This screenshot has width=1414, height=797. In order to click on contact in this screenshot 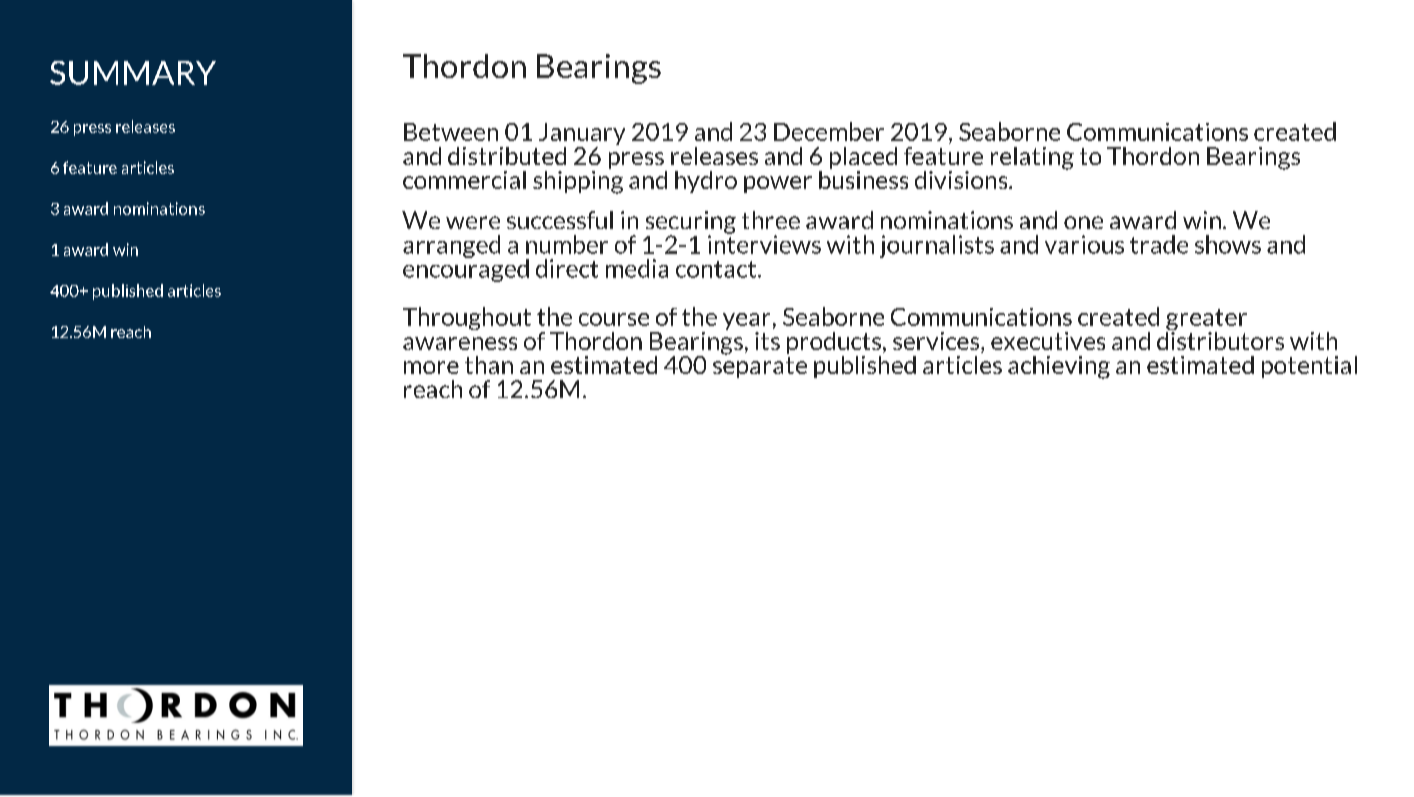, I will do `click(717, 269)`.
